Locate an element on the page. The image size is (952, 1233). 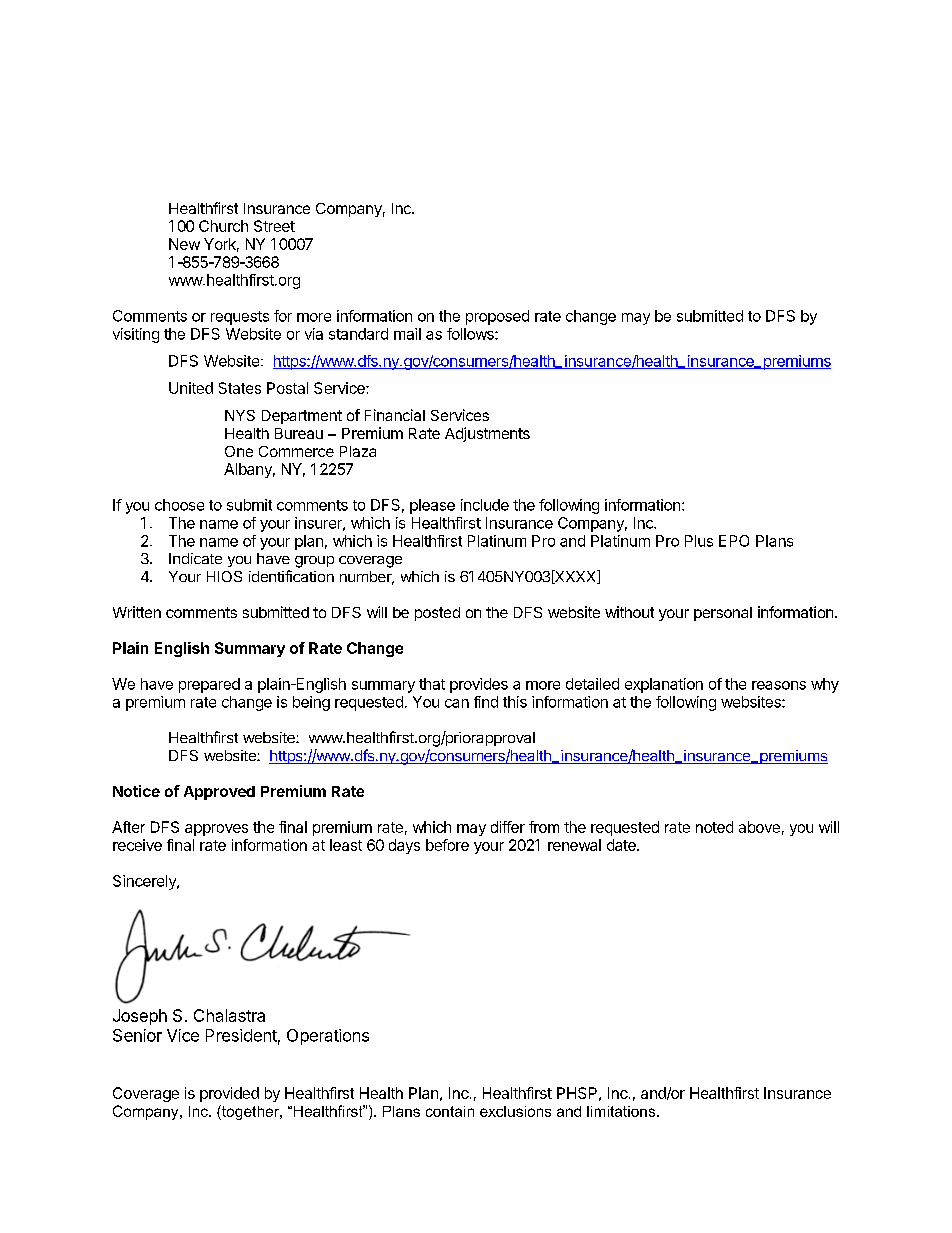
provides is located at coordinates (479, 685).
